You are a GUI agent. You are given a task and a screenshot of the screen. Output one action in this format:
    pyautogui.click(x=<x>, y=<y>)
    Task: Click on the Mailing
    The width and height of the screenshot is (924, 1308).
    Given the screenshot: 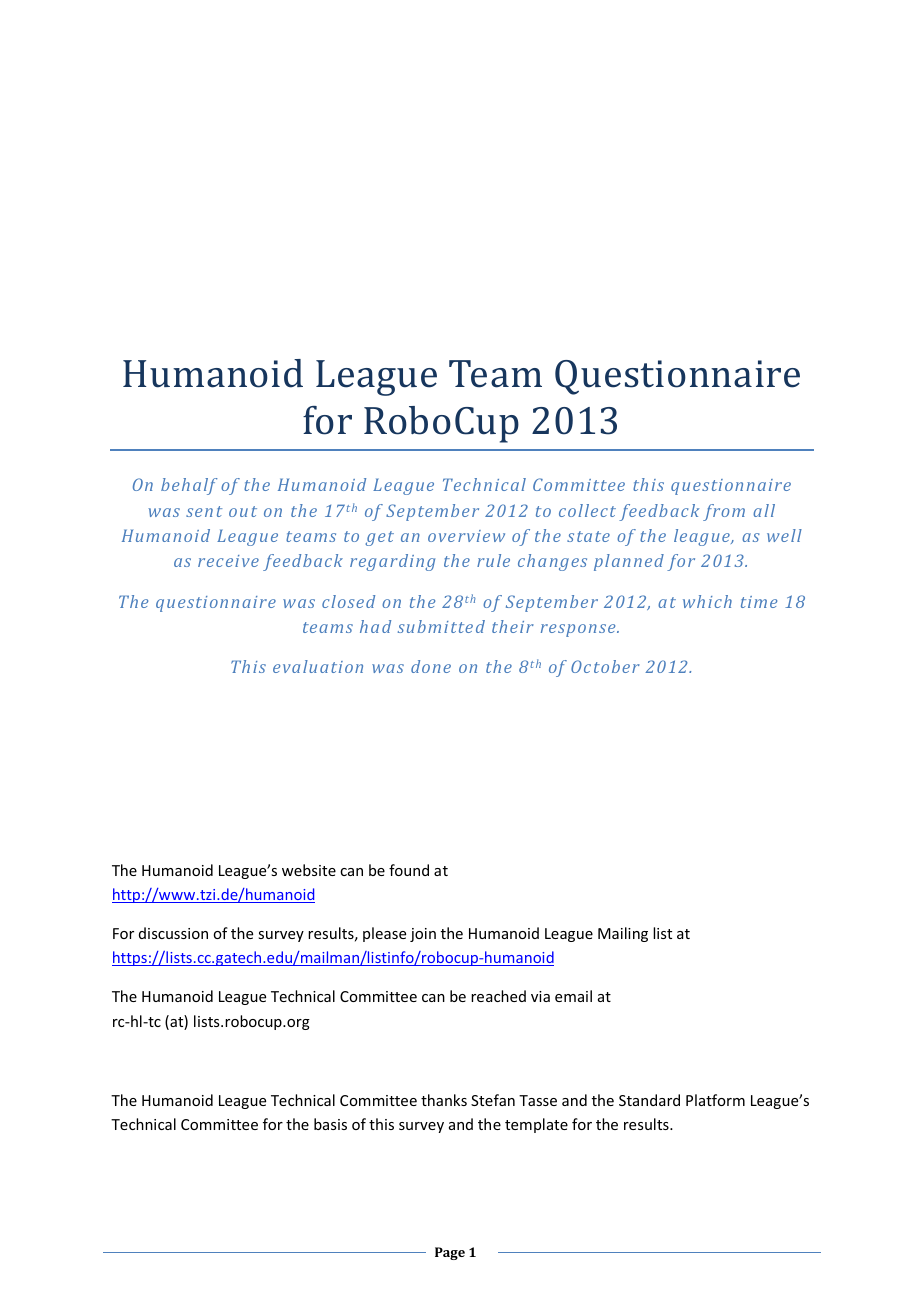 What is the action you would take?
    pyautogui.click(x=623, y=934)
